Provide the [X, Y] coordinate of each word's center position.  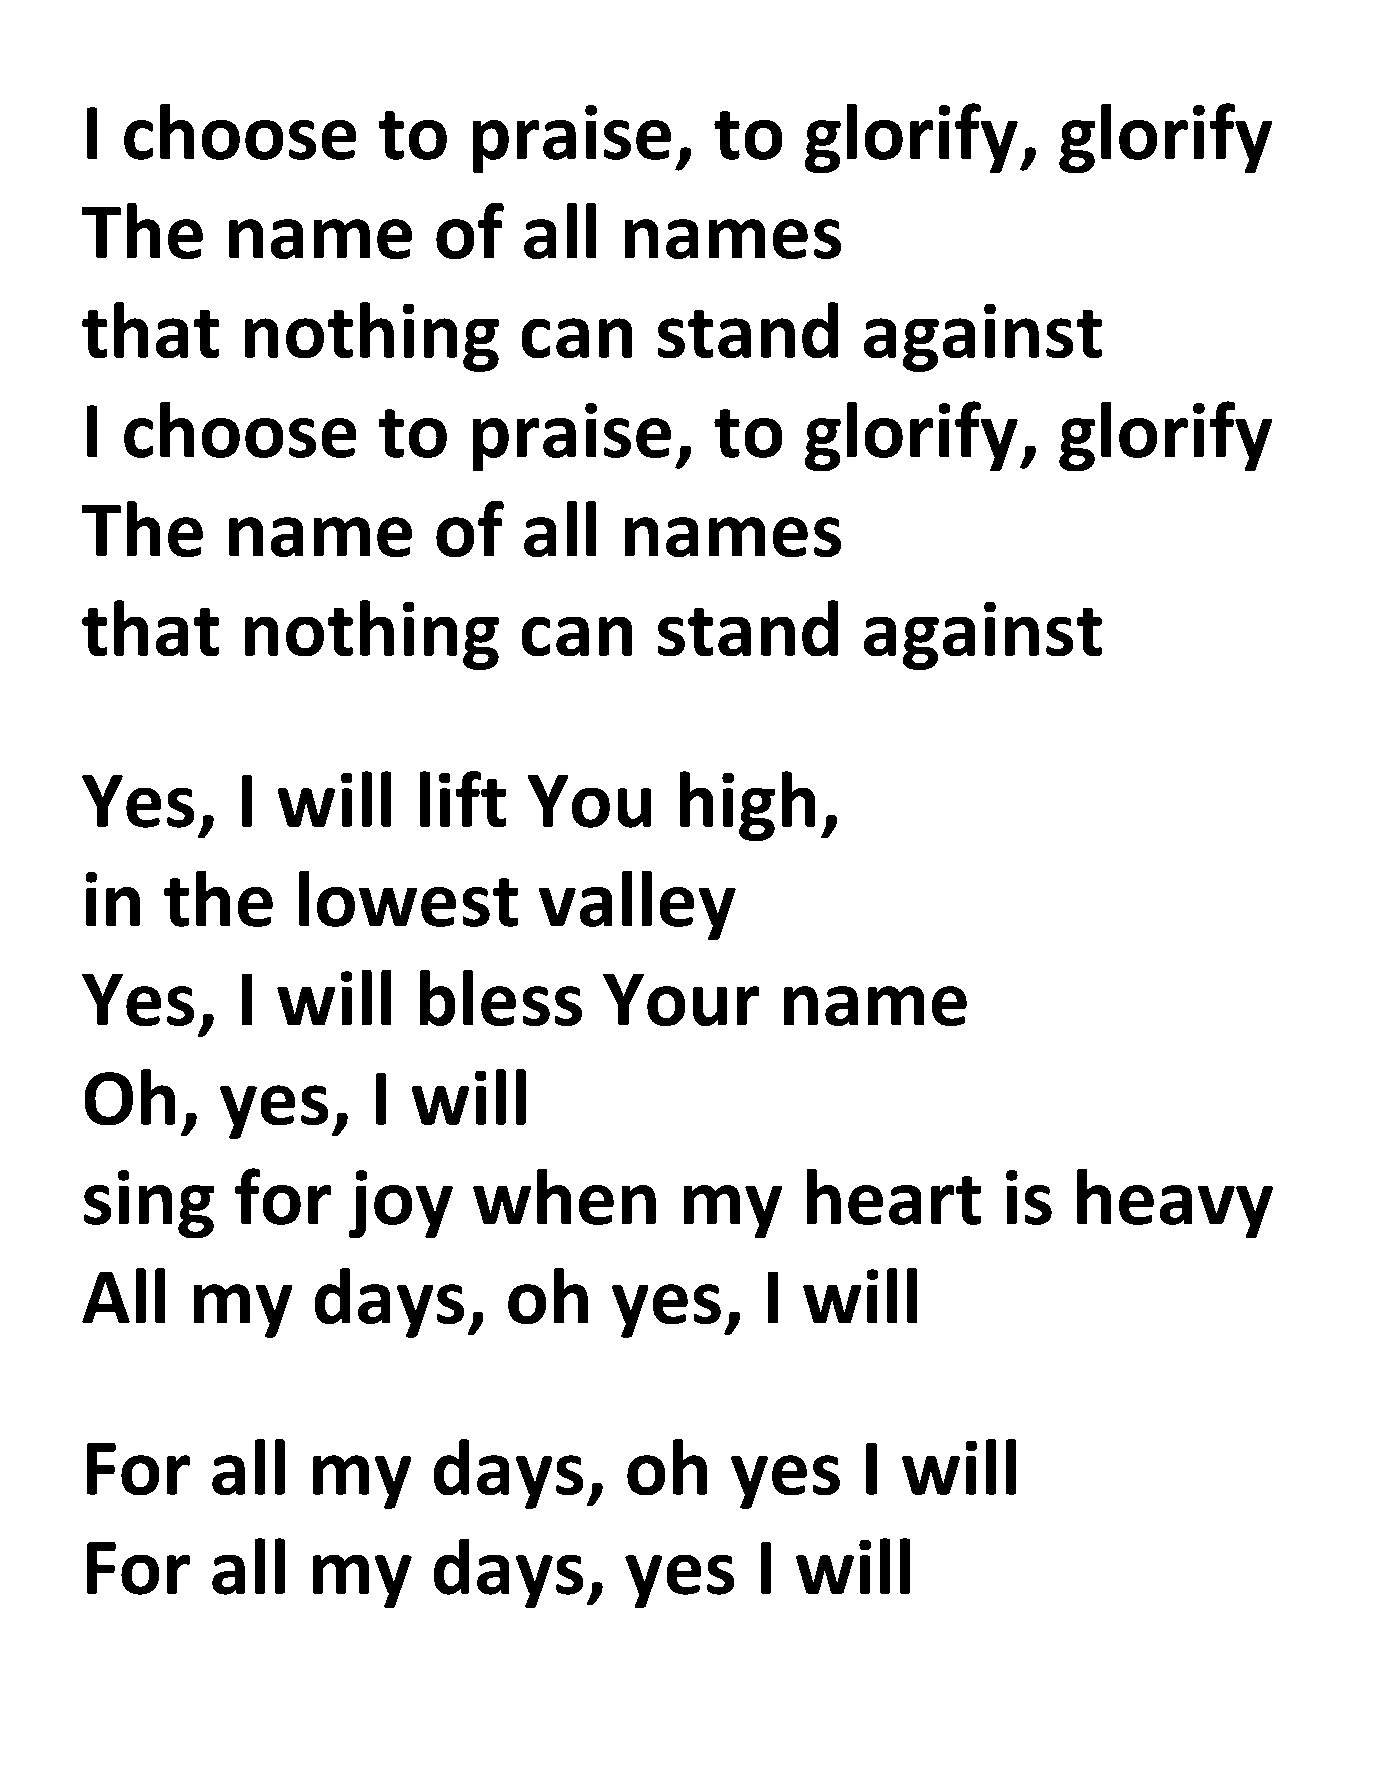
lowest [408, 899]
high [747, 806]
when [564, 1197]
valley [637, 905]
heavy [1175, 1203]
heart [894, 1197]
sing [149, 1204]
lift [463, 799]
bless [501, 998]
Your [681, 1000]
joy [401, 1204]
